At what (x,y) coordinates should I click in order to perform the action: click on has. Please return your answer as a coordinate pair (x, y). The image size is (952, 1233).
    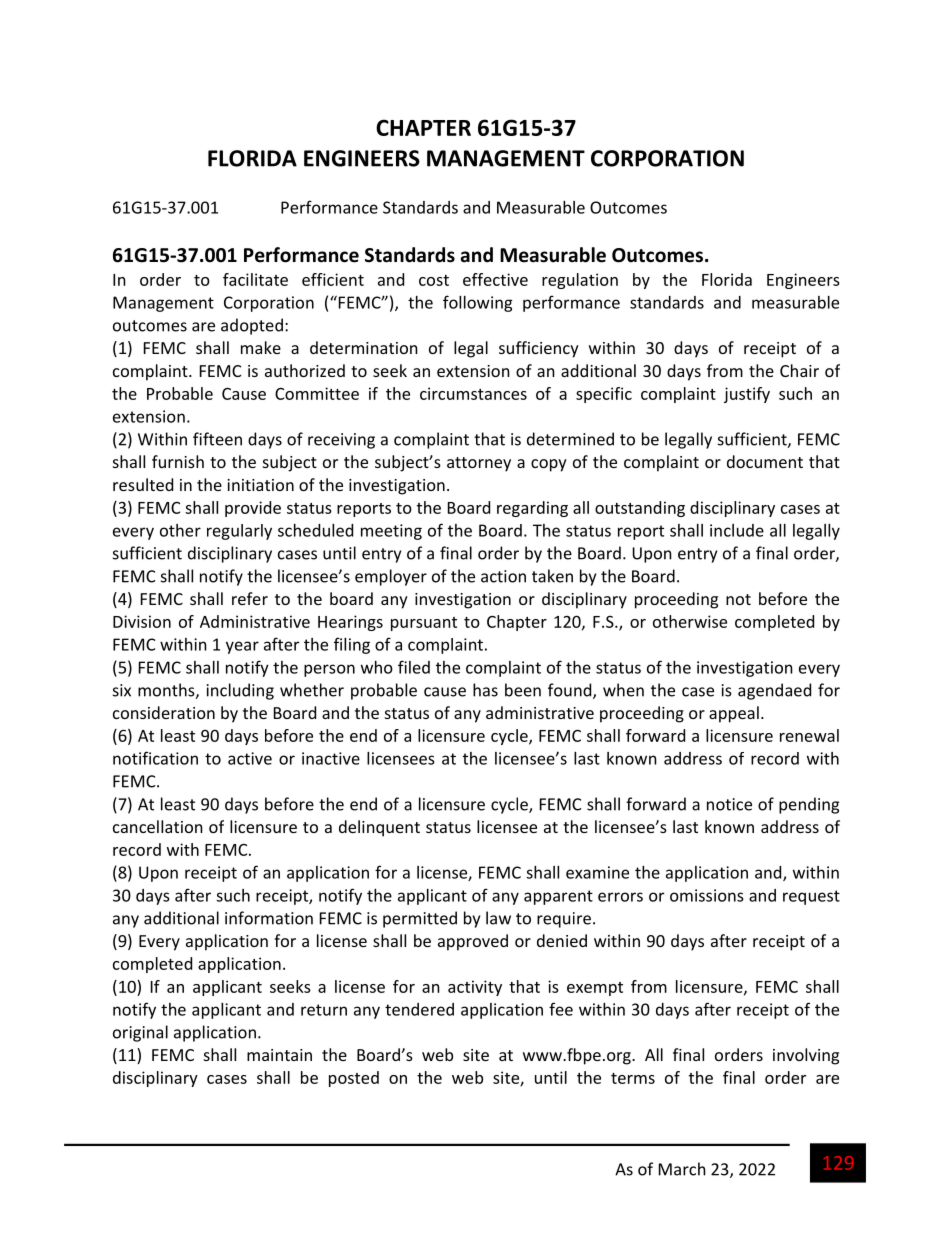
    Looking at the image, I should click on (485, 690).
